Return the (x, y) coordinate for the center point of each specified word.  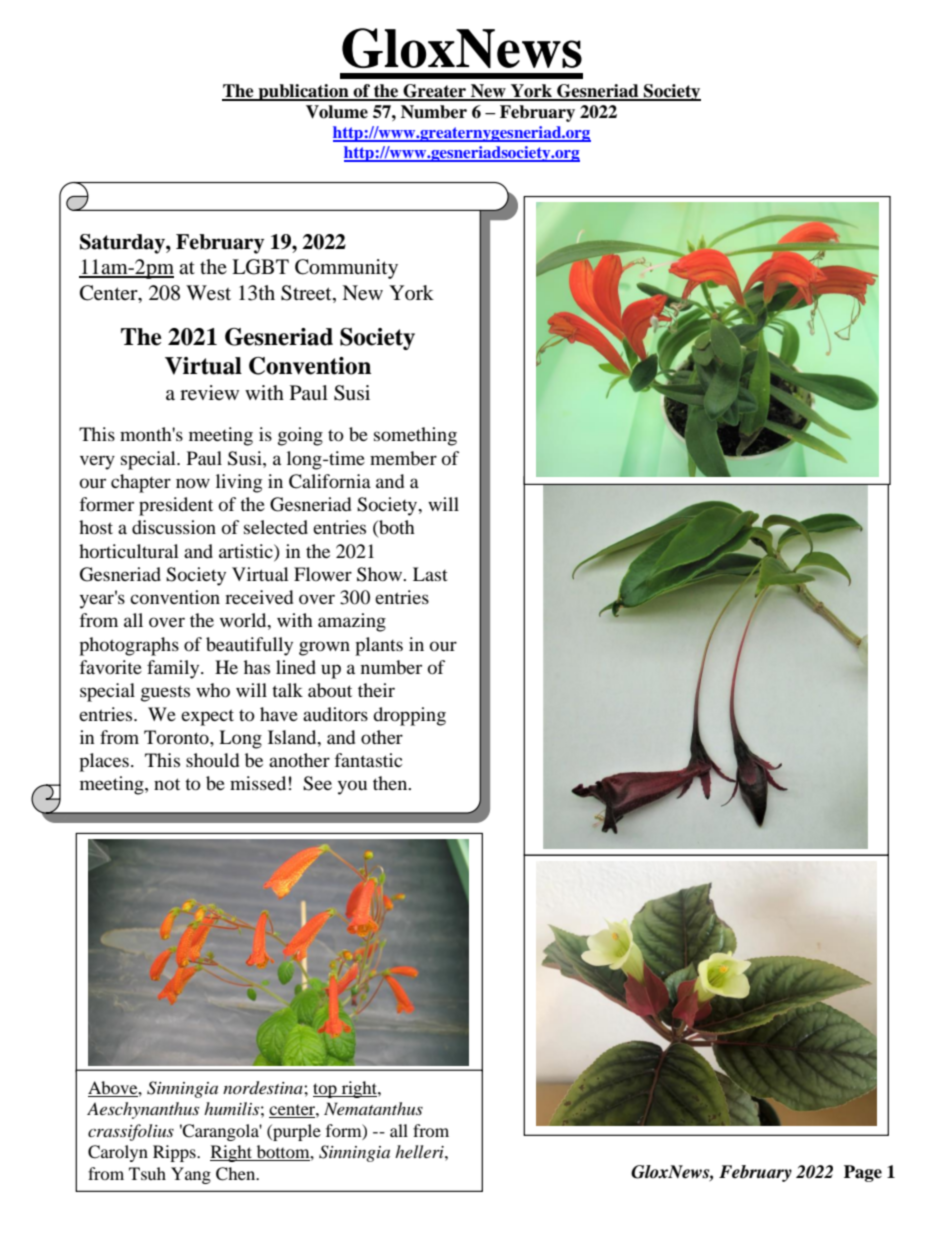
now (193, 483)
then (391, 783)
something (415, 436)
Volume (337, 112)
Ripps (175, 1153)
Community (346, 269)
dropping (409, 716)
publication (303, 92)
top (326, 1090)
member (403, 458)
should (212, 760)
